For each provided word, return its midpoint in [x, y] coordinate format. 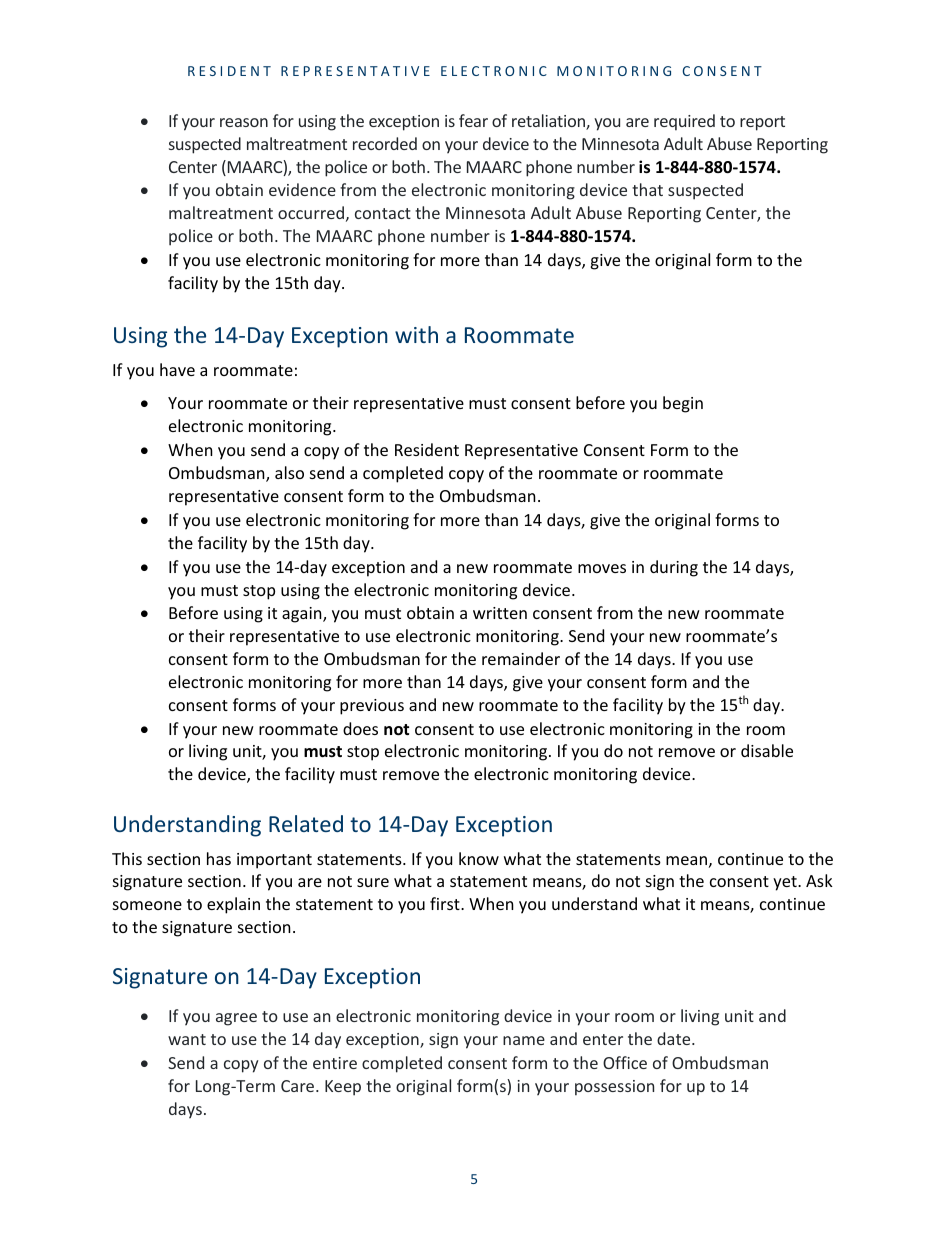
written [500, 613]
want [187, 1039]
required [684, 122]
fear [473, 120]
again [303, 615]
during [674, 568]
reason [244, 122]
